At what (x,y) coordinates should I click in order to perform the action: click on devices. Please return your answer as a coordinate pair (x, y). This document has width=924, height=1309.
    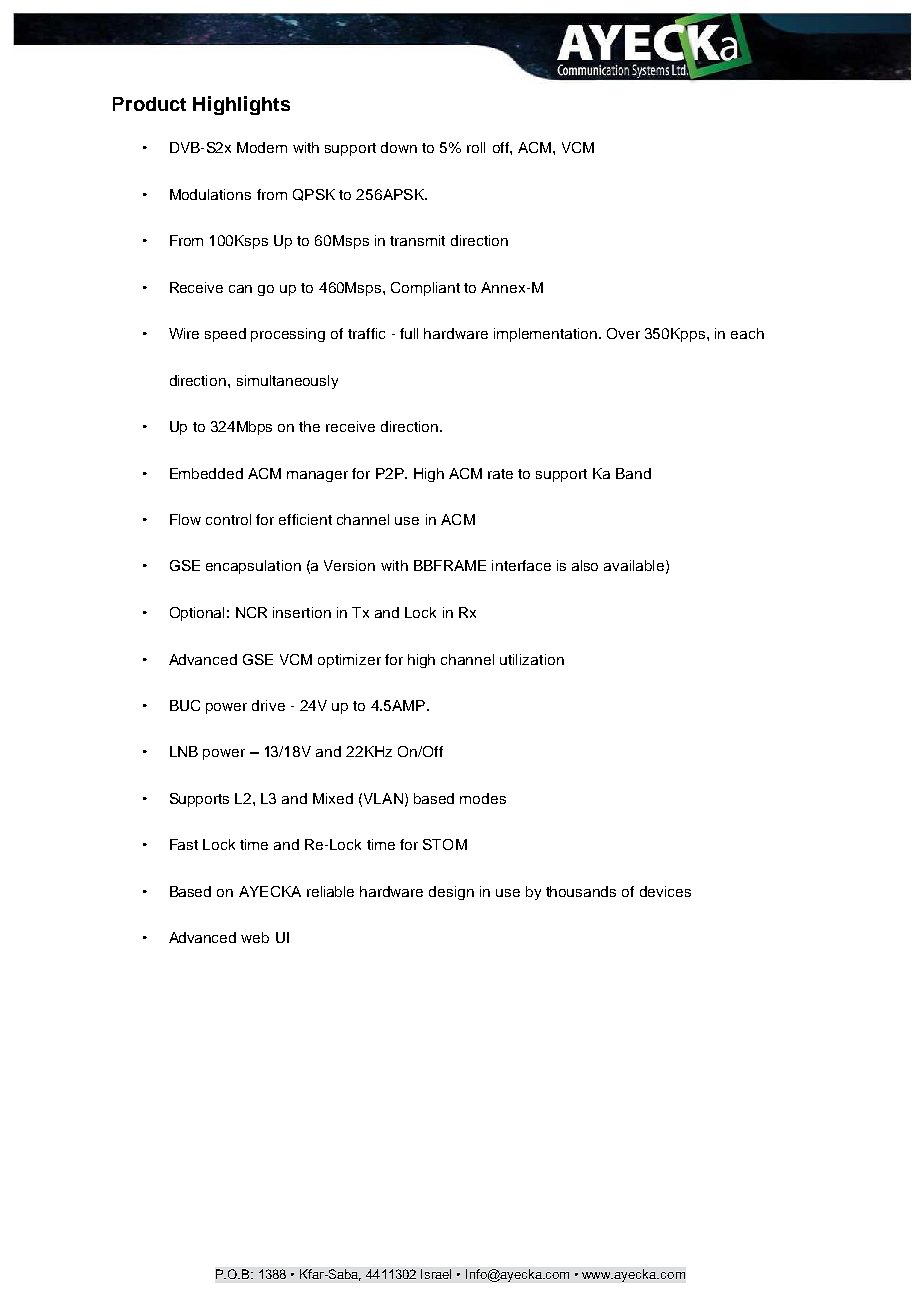
    Looking at the image, I should click on (665, 891).
